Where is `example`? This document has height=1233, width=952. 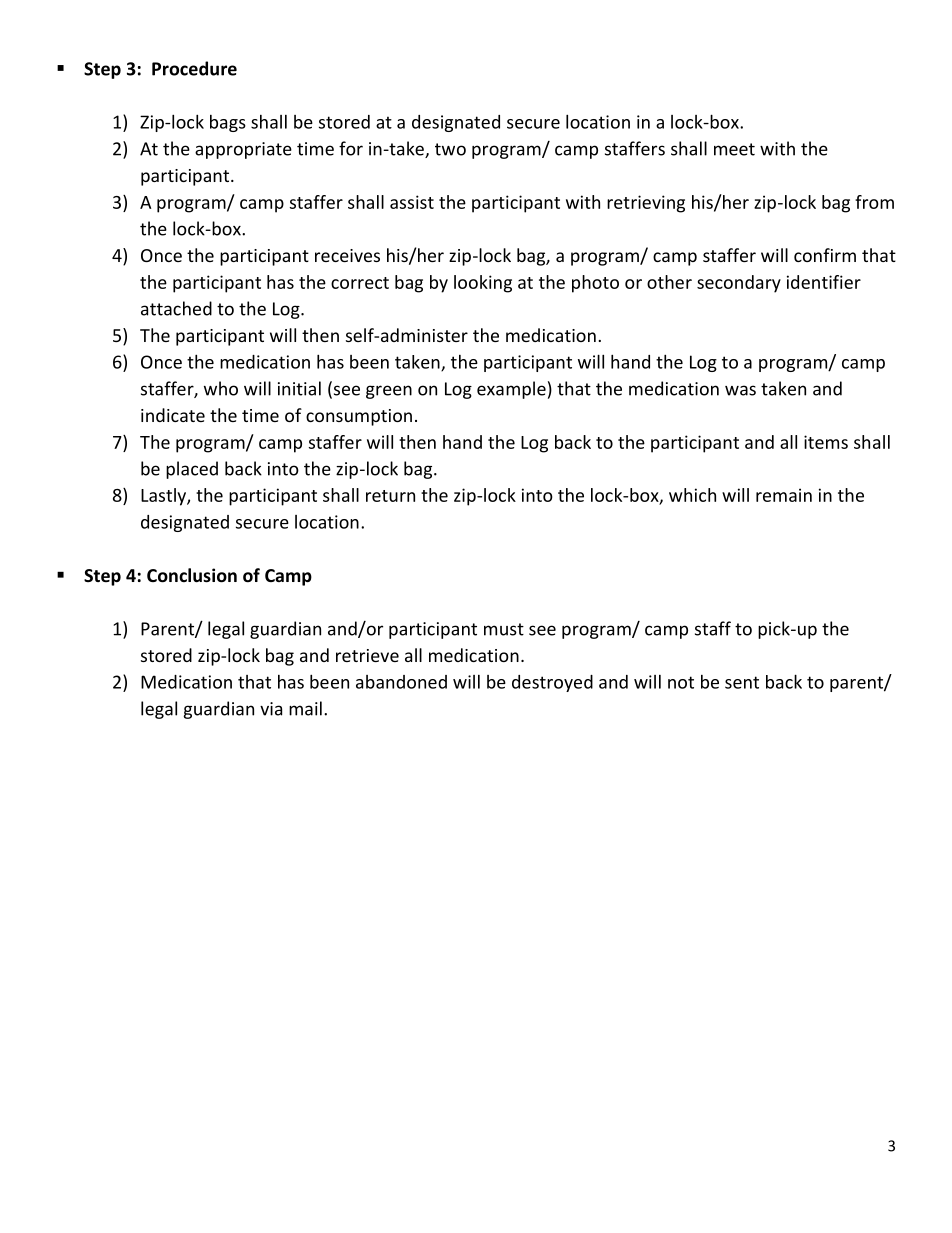
example is located at coordinates (511, 390).
